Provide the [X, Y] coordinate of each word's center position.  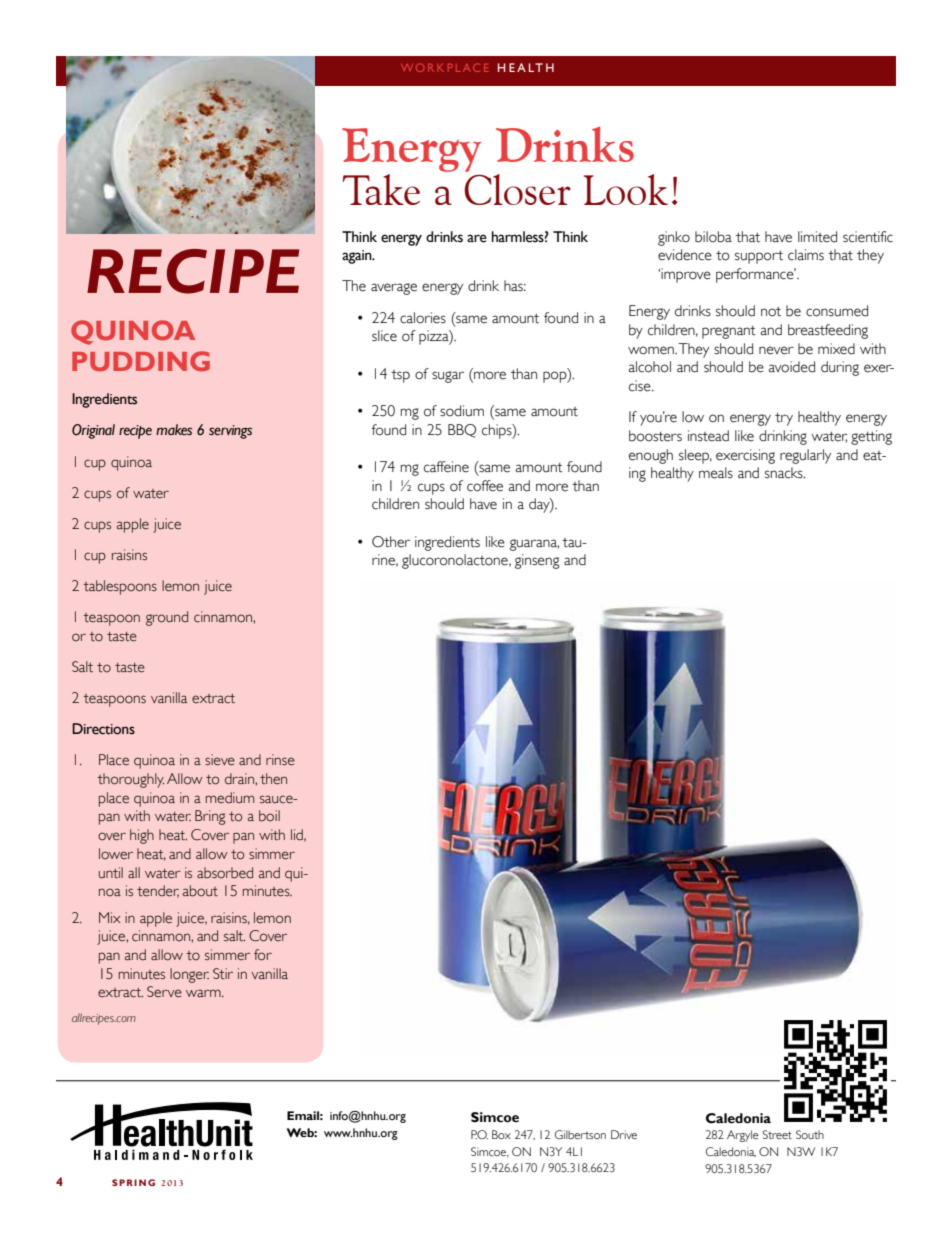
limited [817, 237]
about [200, 891]
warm [204, 993]
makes [174, 430]
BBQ [462, 431]
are [477, 238]
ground [167, 618]
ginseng [537, 561]
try [784, 419]
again [358, 257]
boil [269, 816]
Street [777, 1134]
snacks [785, 473]
